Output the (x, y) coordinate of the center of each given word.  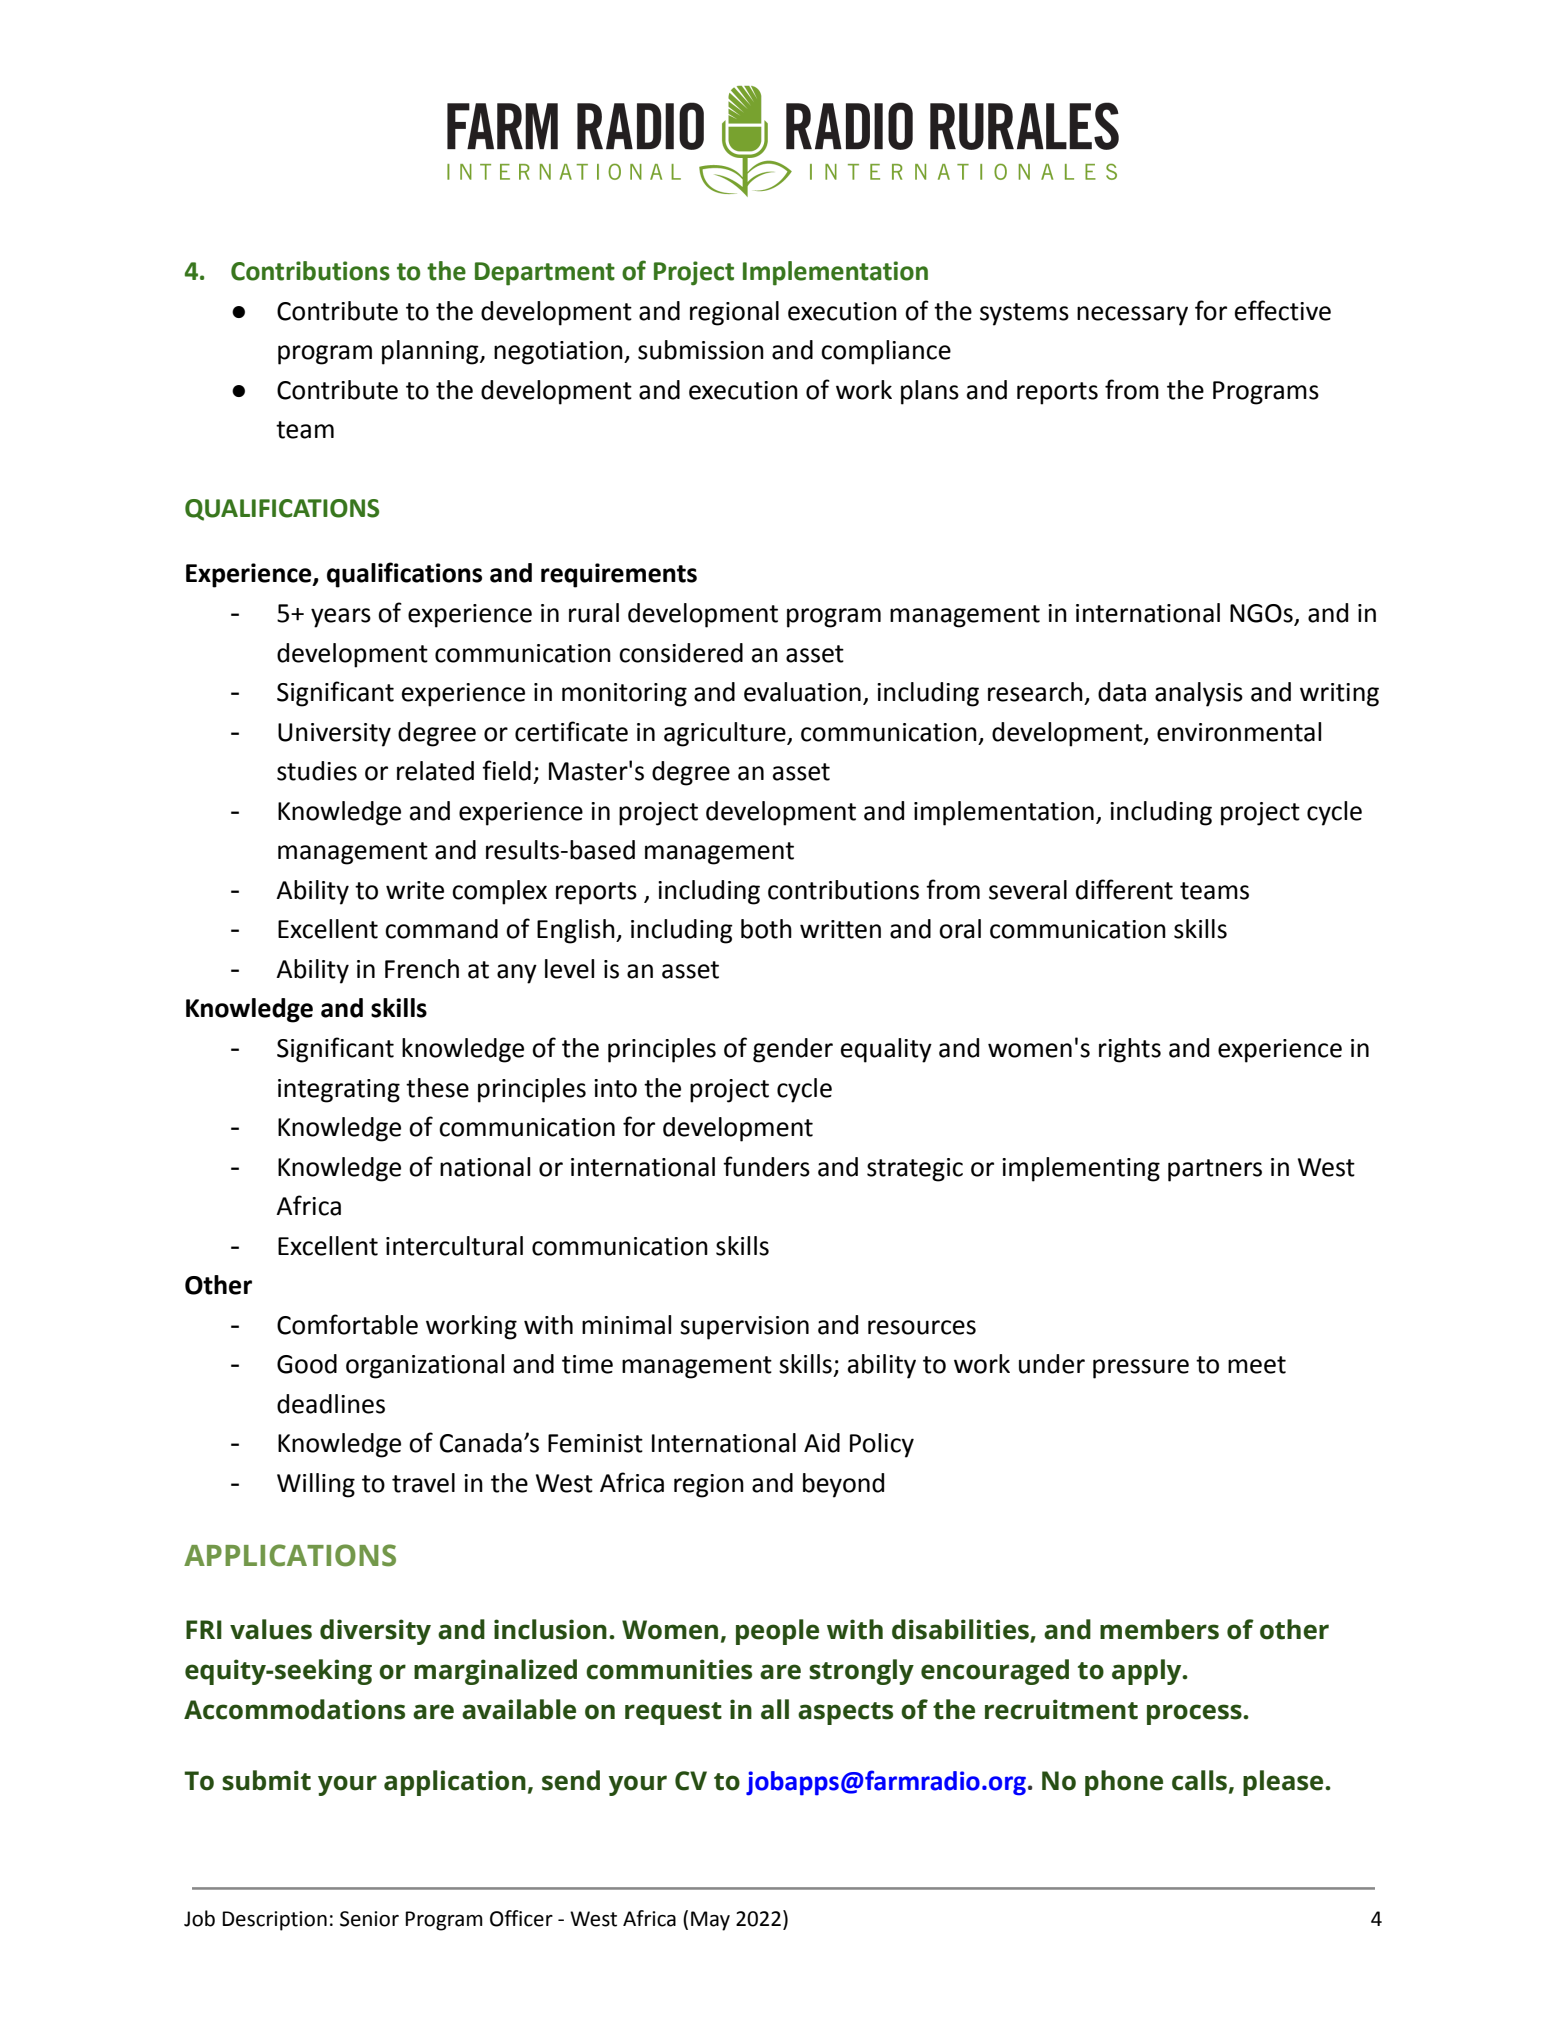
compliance (886, 352)
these (437, 1088)
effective (1283, 310)
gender (793, 1050)
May (710, 1921)
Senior (369, 1919)
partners (1215, 1170)
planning (431, 352)
